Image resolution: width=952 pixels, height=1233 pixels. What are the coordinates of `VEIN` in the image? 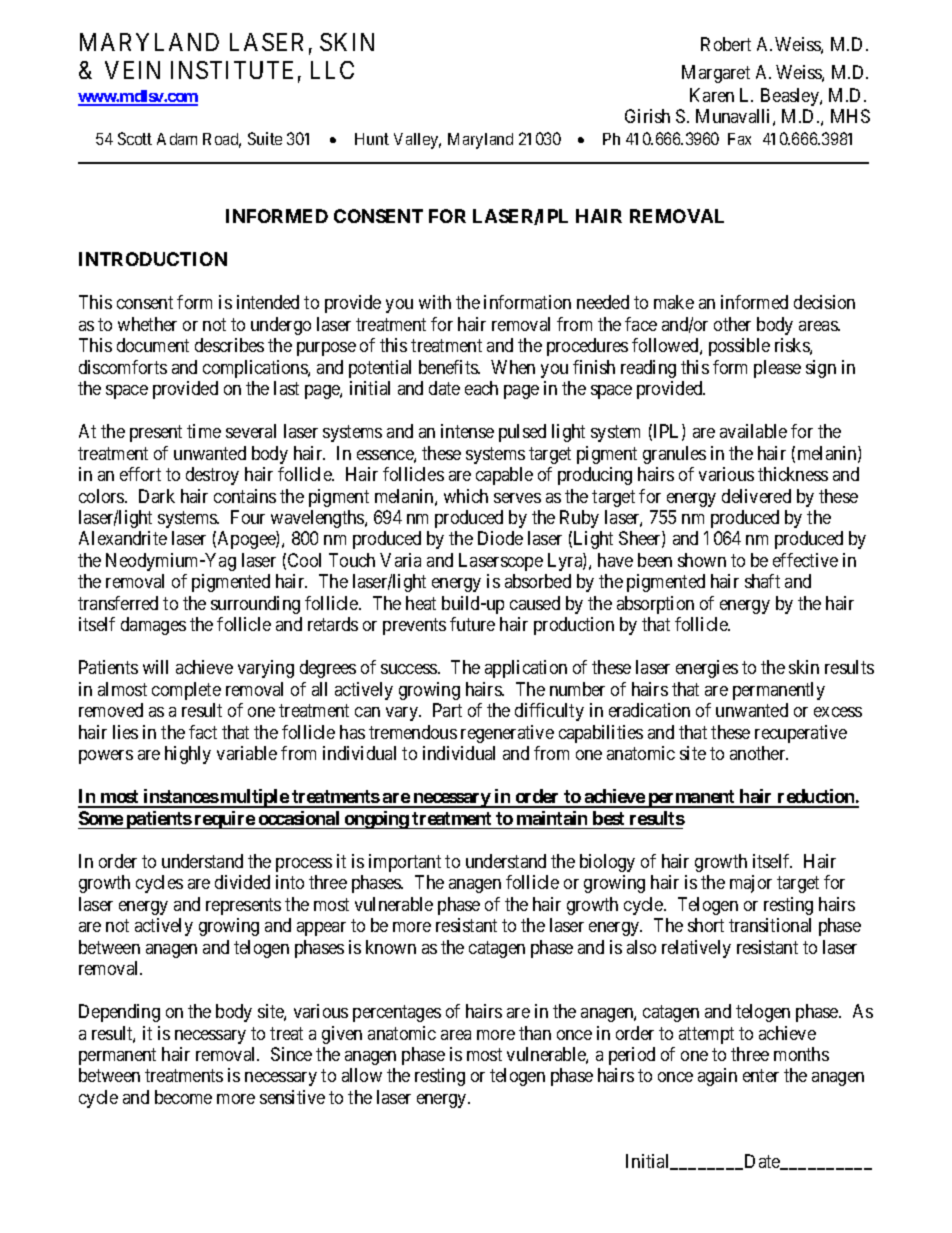 It's located at (132, 70).
